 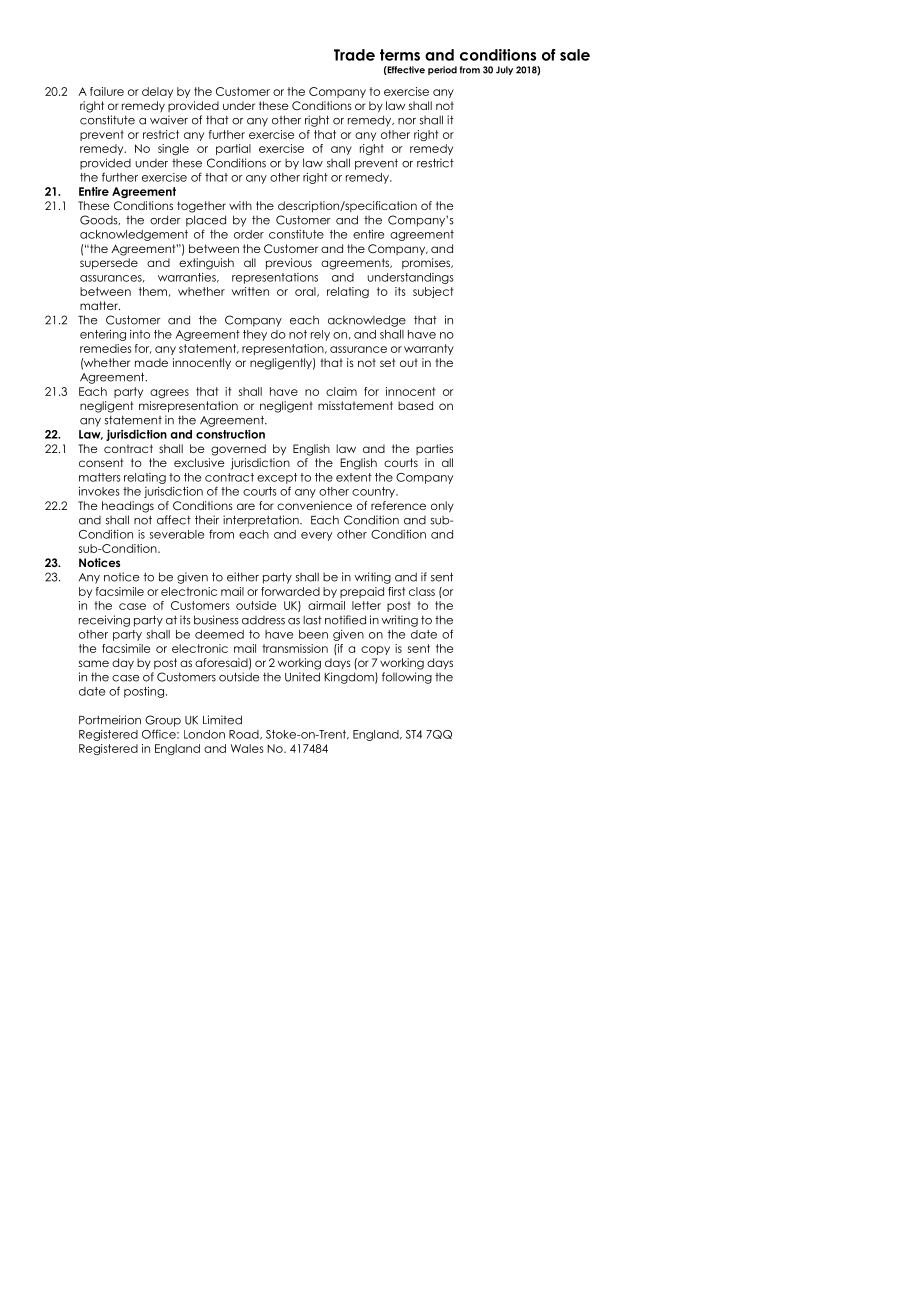 I want to click on class, so click(x=422, y=591).
